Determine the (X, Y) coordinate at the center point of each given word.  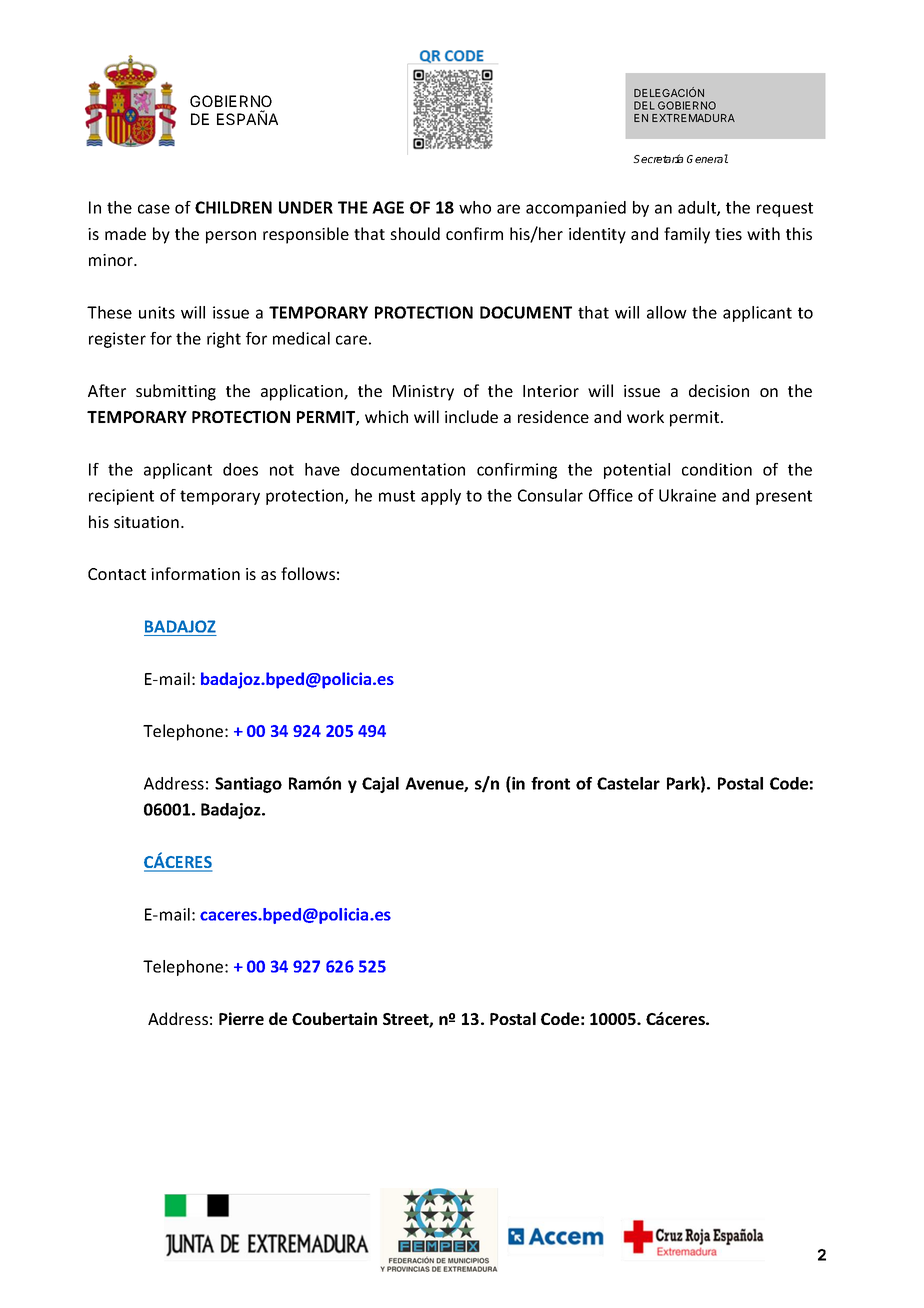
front (550, 783)
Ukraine (687, 495)
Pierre (241, 1018)
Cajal (380, 785)
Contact (117, 574)
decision (719, 390)
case (154, 209)
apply (441, 497)
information (195, 573)
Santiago (248, 785)
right (224, 340)
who (475, 207)
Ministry (423, 393)
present (784, 497)
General (707, 158)
